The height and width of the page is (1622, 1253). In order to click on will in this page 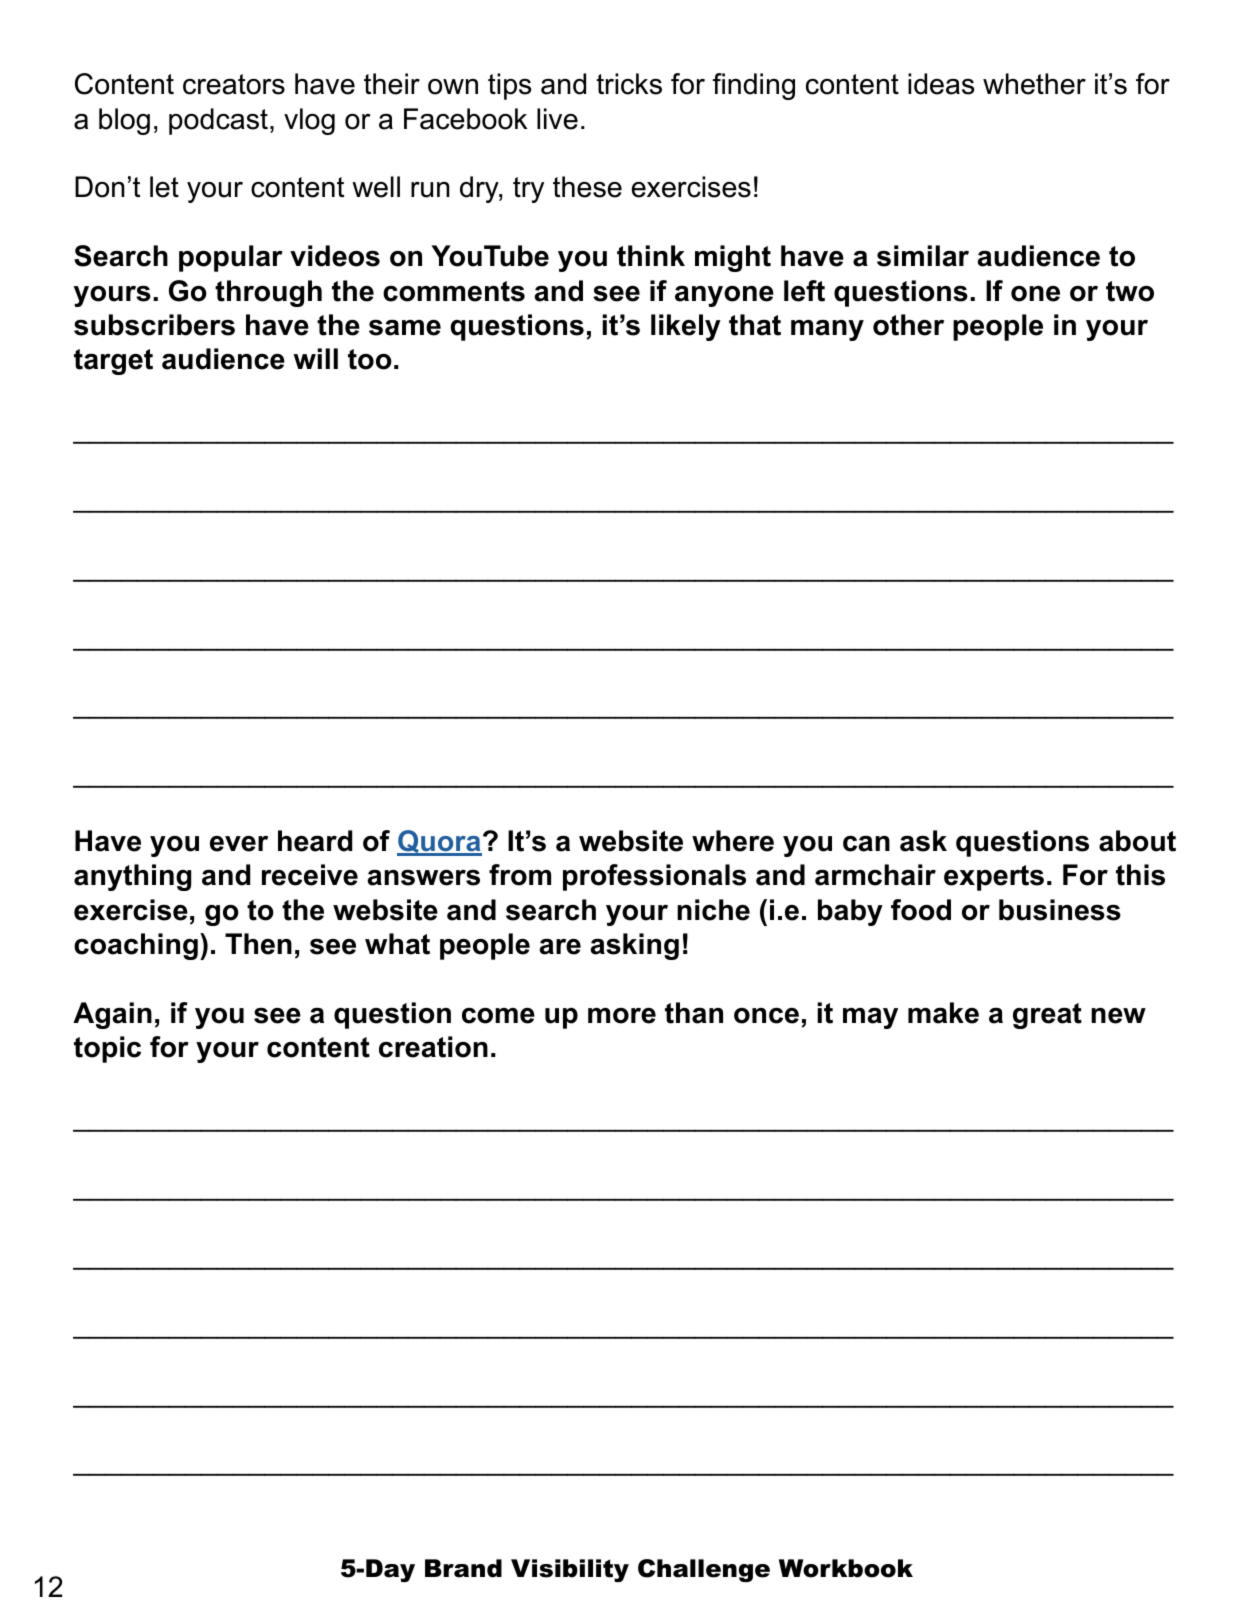, I will do `click(315, 358)`.
